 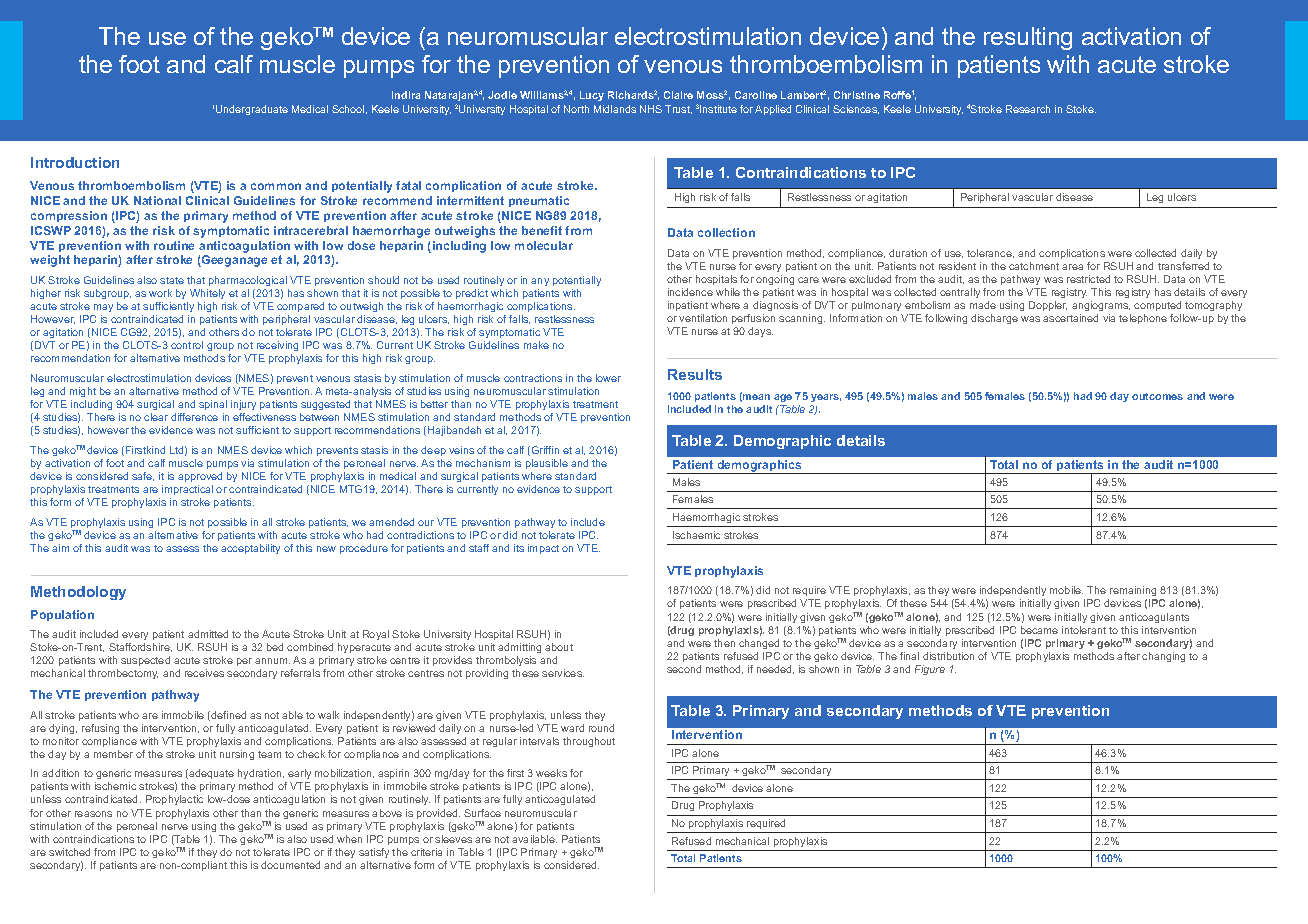 What do you see at coordinates (250, 549) in the image?
I see `acceptability` at bounding box center [250, 549].
